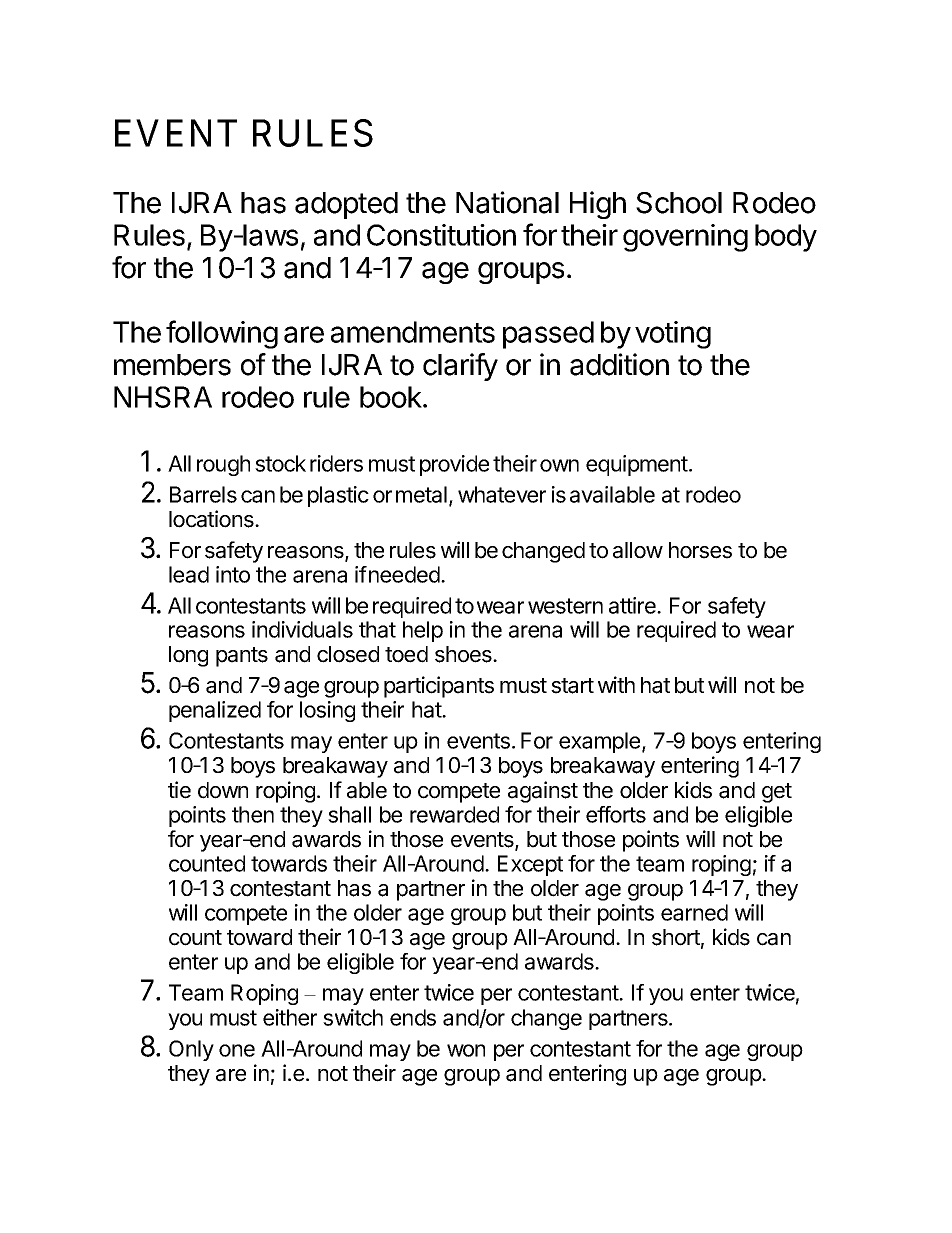 The image size is (952, 1233). What do you see at coordinates (464, 654) in the screenshot?
I see `shoes` at bounding box center [464, 654].
